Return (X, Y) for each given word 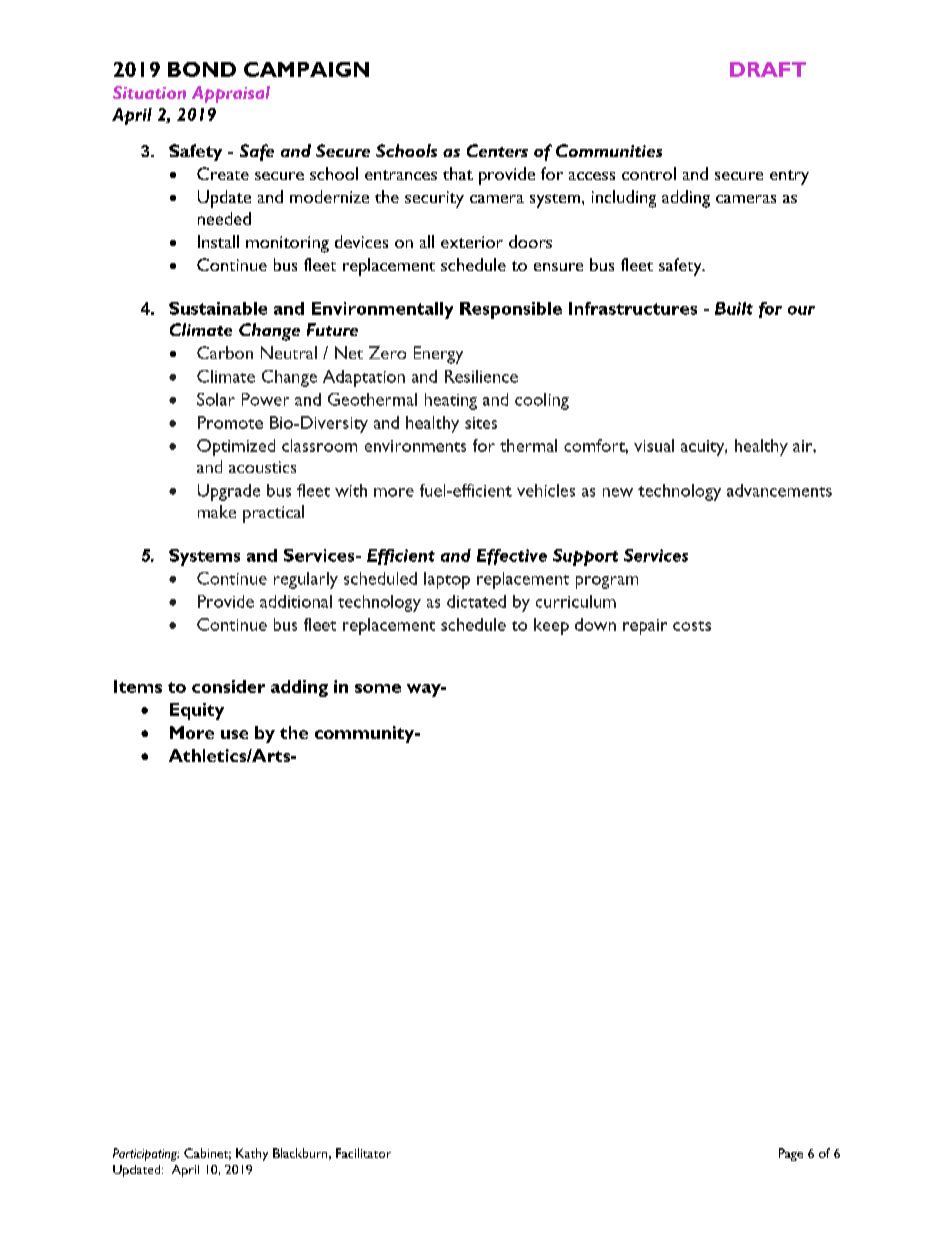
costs (692, 626)
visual (654, 445)
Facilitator (363, 1153)
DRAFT (768, 69)
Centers (497, 150)
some (378, 688)
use (234, 734)
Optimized (236, 447)
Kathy (252, 1154)
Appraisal (231, 94)
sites (481, 423)
